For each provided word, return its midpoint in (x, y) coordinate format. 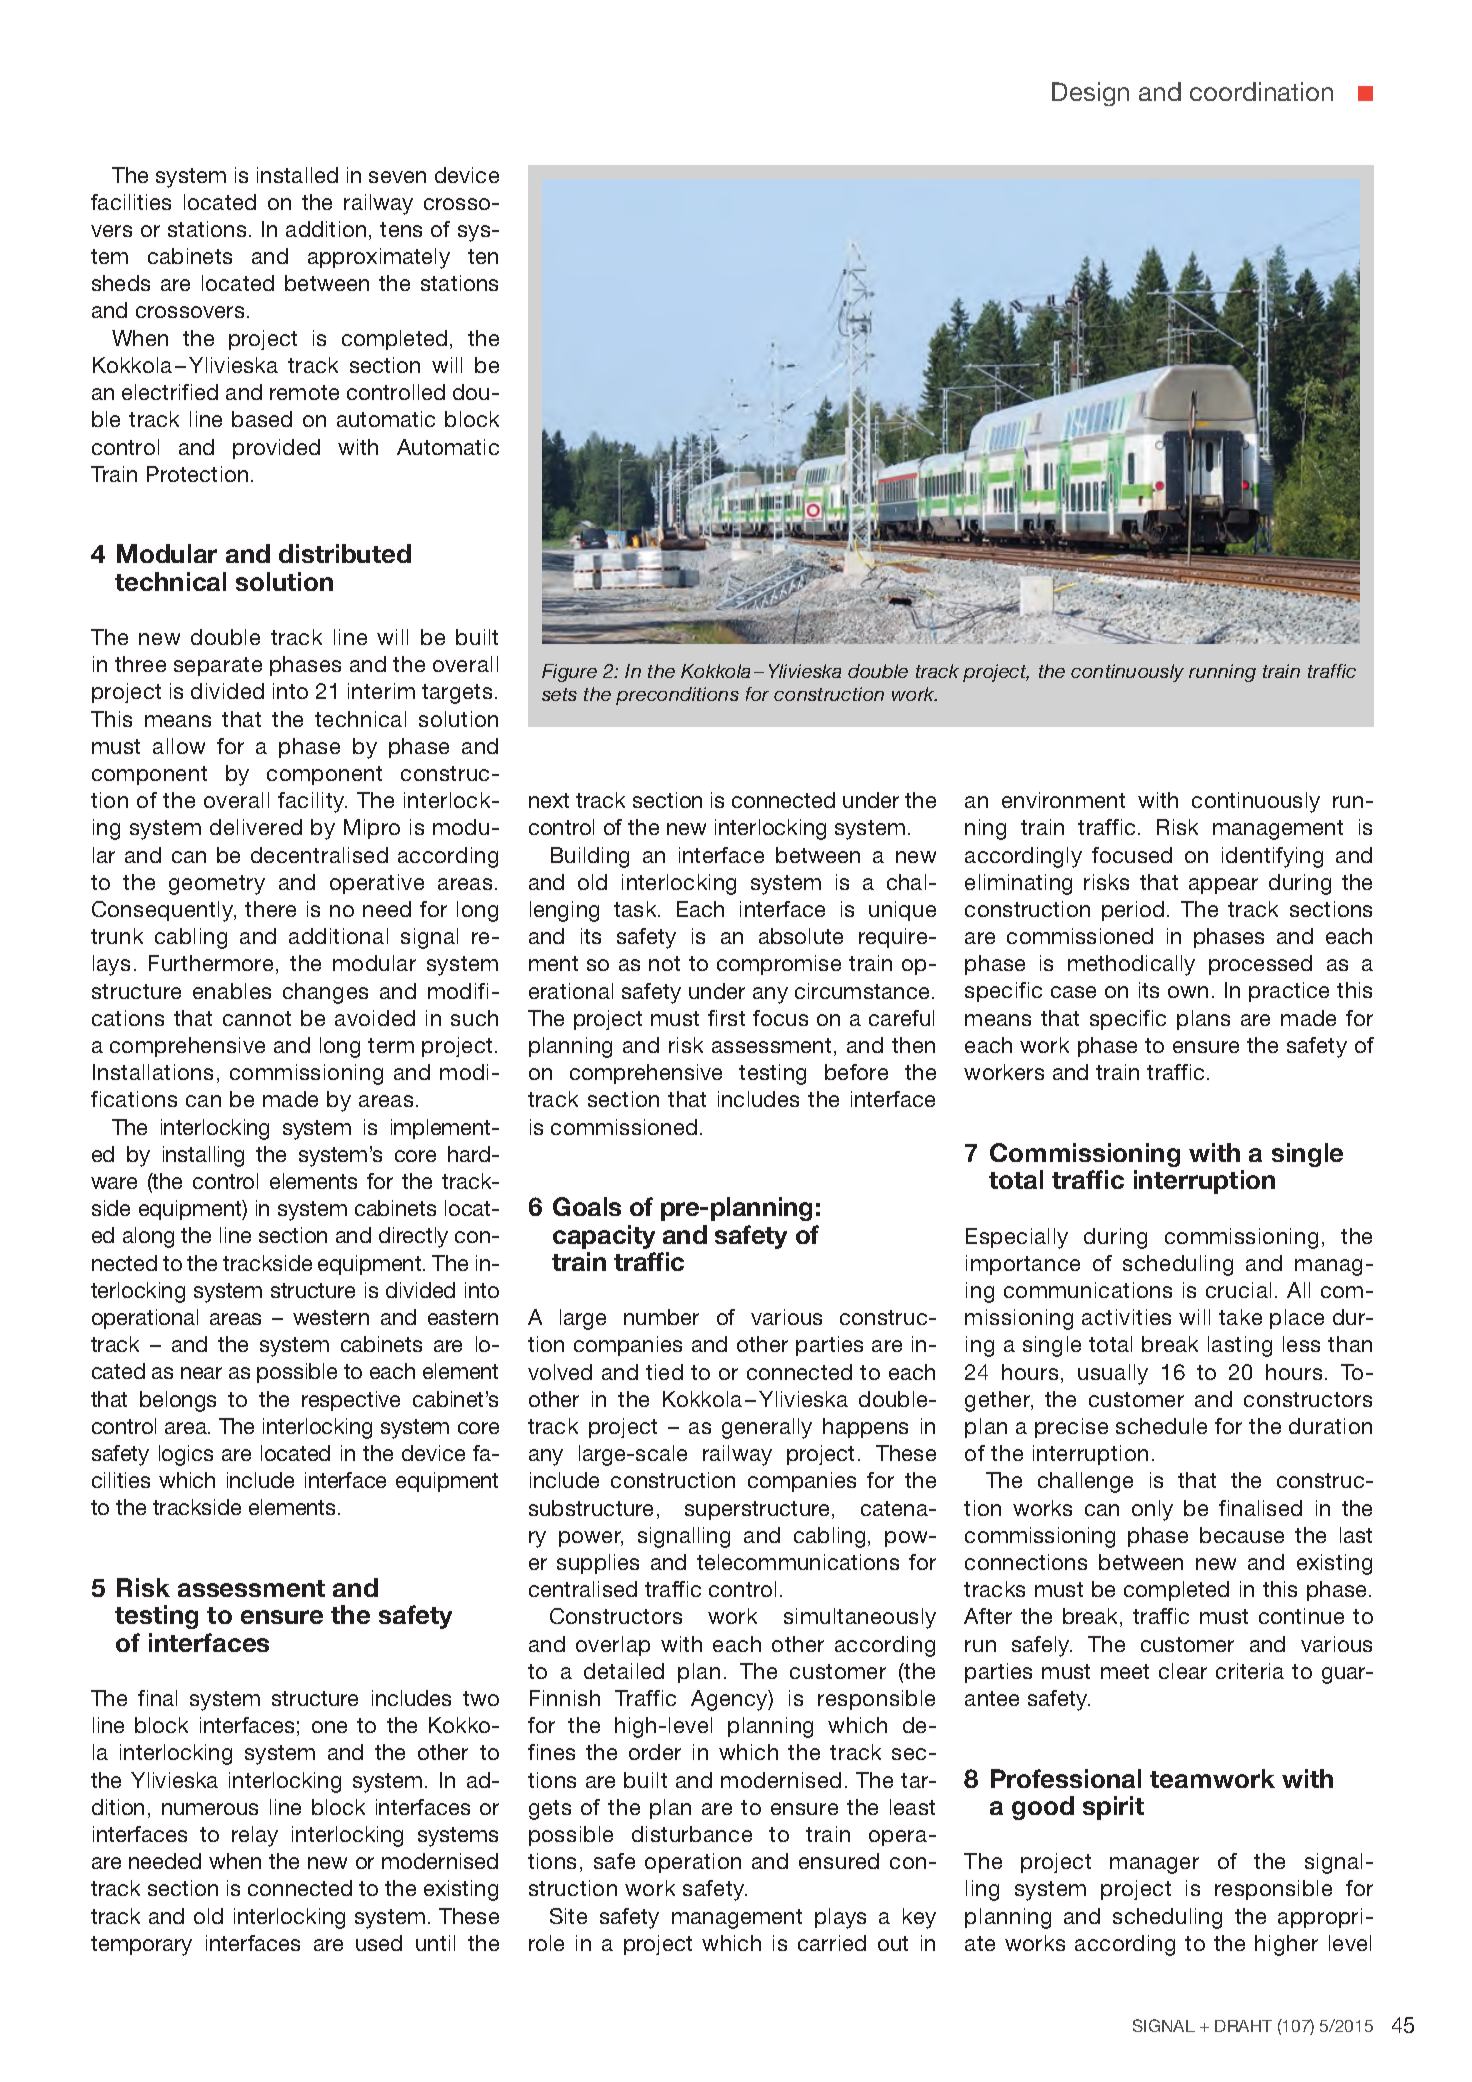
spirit (1113, 1808)
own (1188, 992)
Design (1090, 94)
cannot (257, 1018)
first (726, 1018)
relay (255, 1836)
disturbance (692, 1834)
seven (397, 177)
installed (297, 175)
